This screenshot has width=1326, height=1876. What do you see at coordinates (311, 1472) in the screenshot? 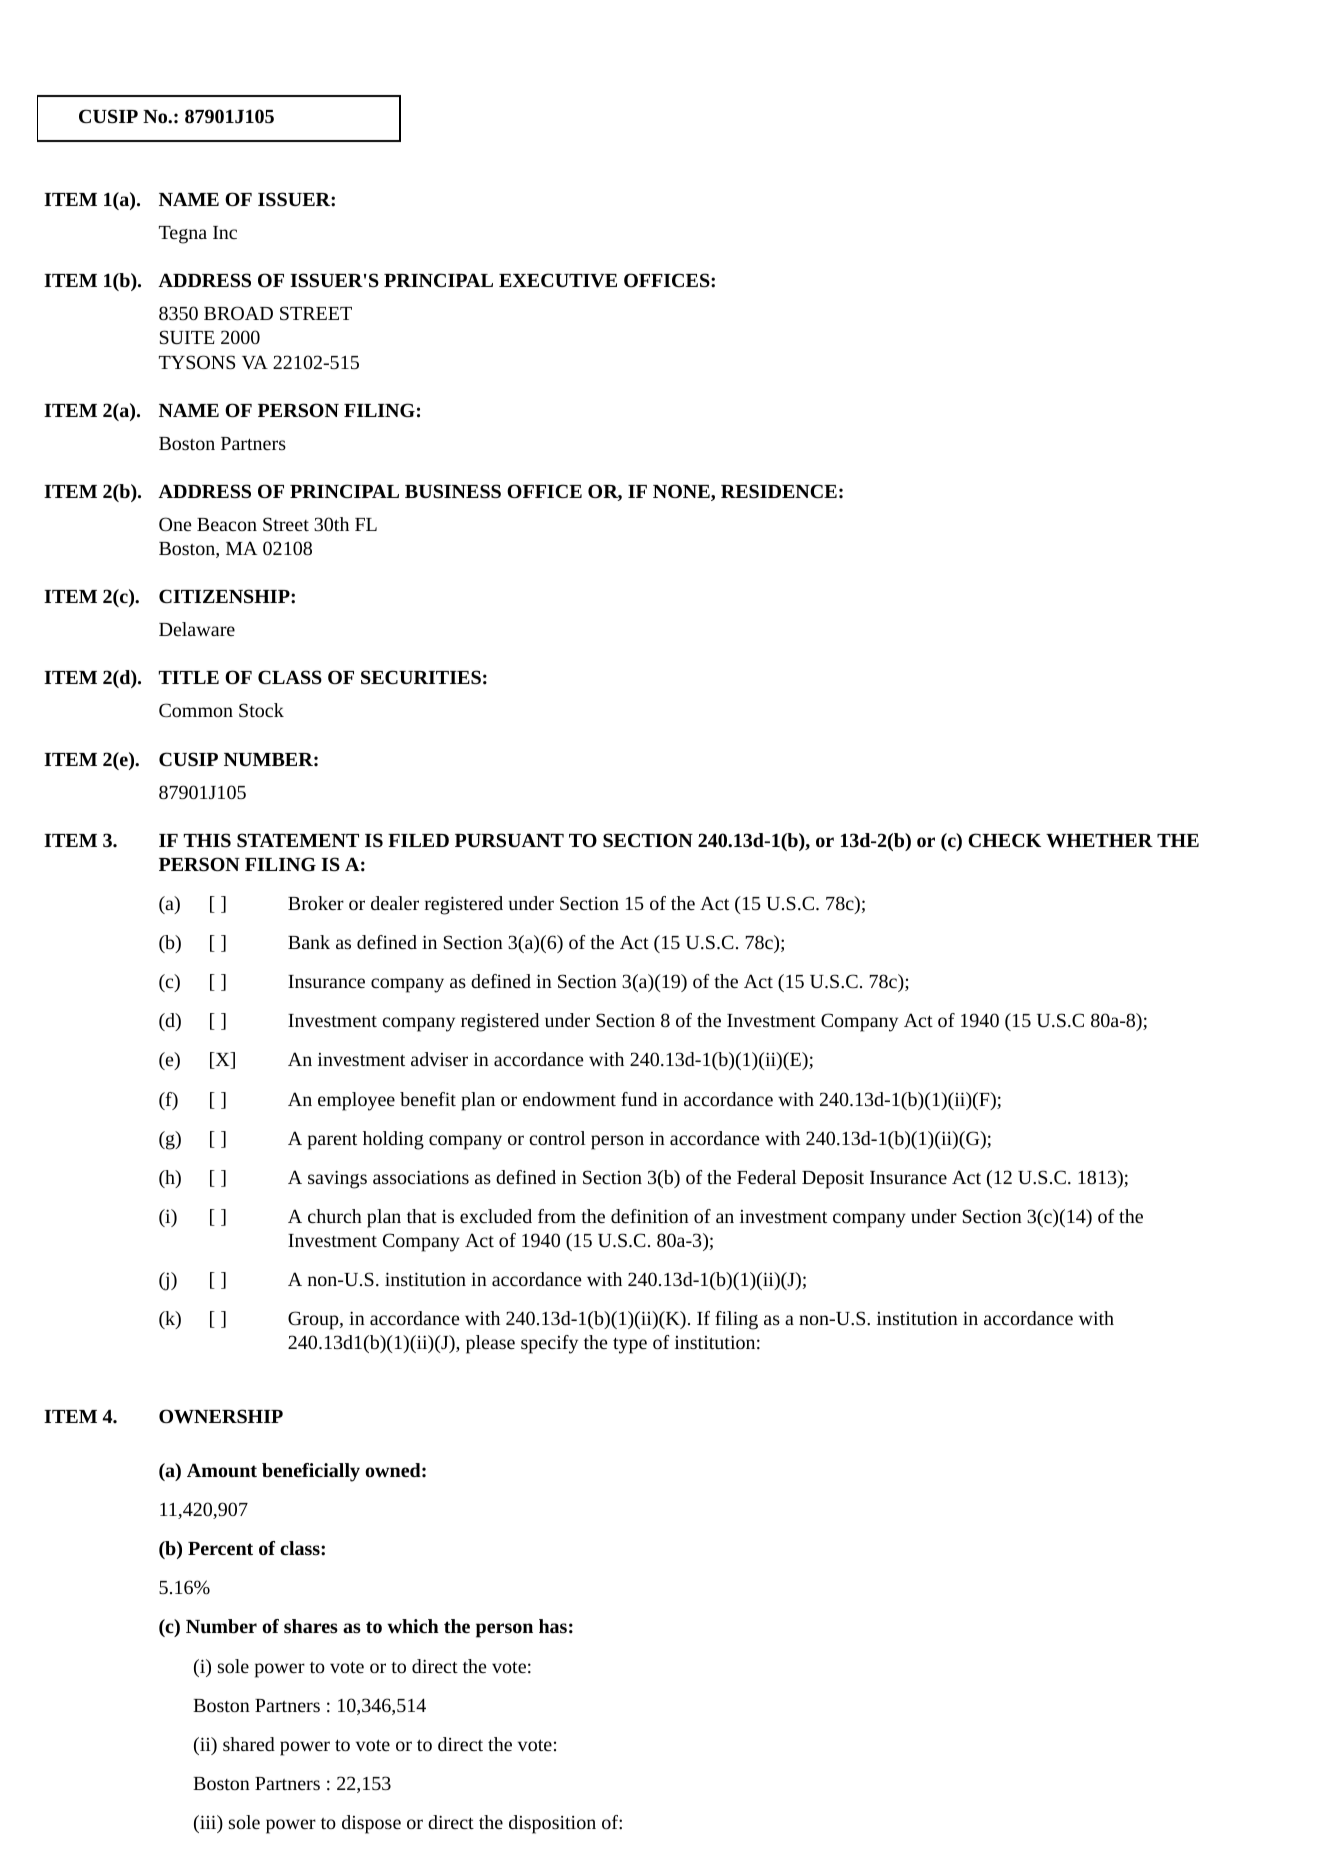
I see `beneficially` at bounding box center [311, 1472].
